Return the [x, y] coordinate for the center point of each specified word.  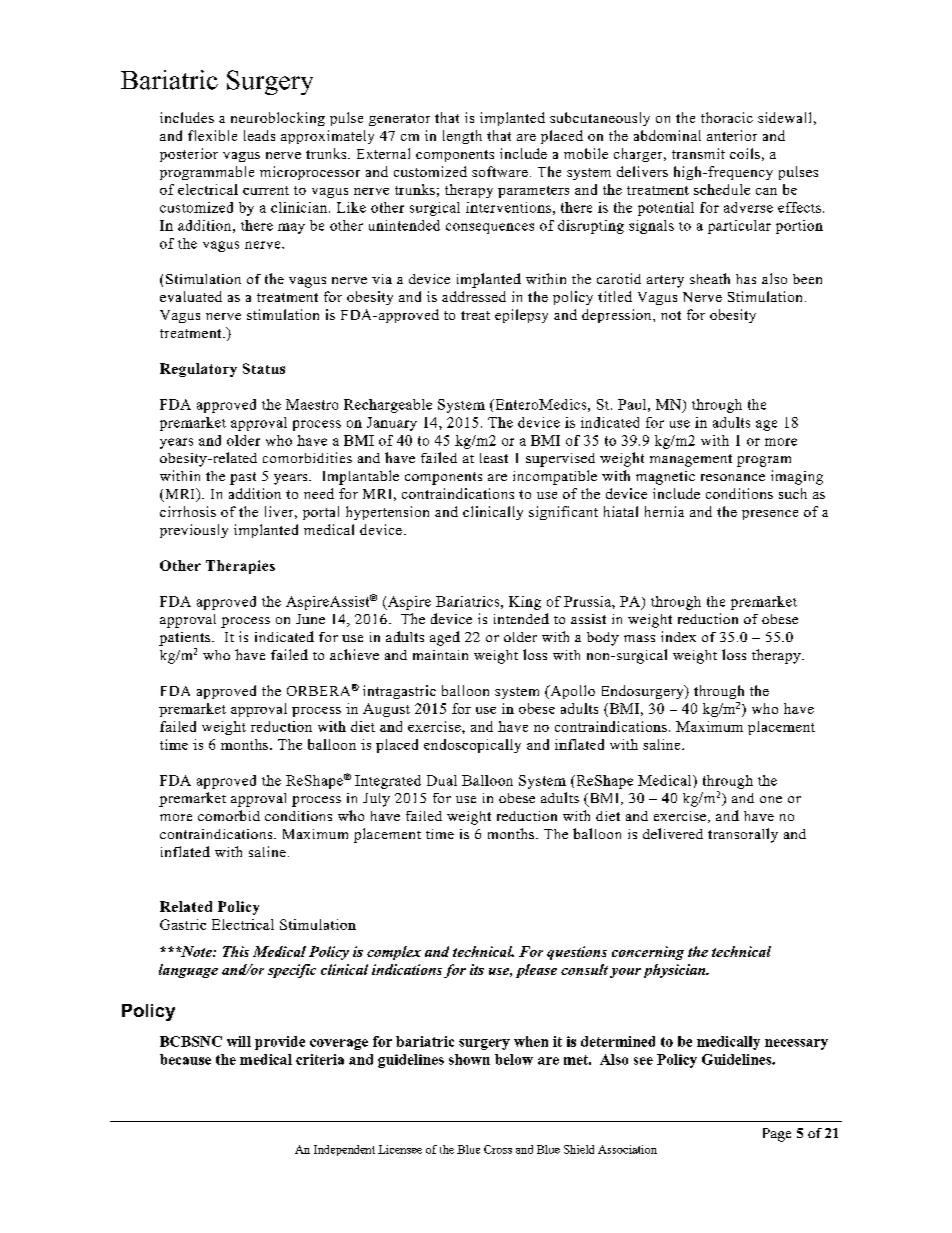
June [310, 619]
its [477, 969]
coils [745, 153]
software [500, 171]
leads [259, 135]
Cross [498, 1149]
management [691, 460]
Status [264, 368]
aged [445, 638]
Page [777, 1135]
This [236, 951]
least [494, 458]
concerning [648, 953]
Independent [344, 1150]
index [678, 636]
